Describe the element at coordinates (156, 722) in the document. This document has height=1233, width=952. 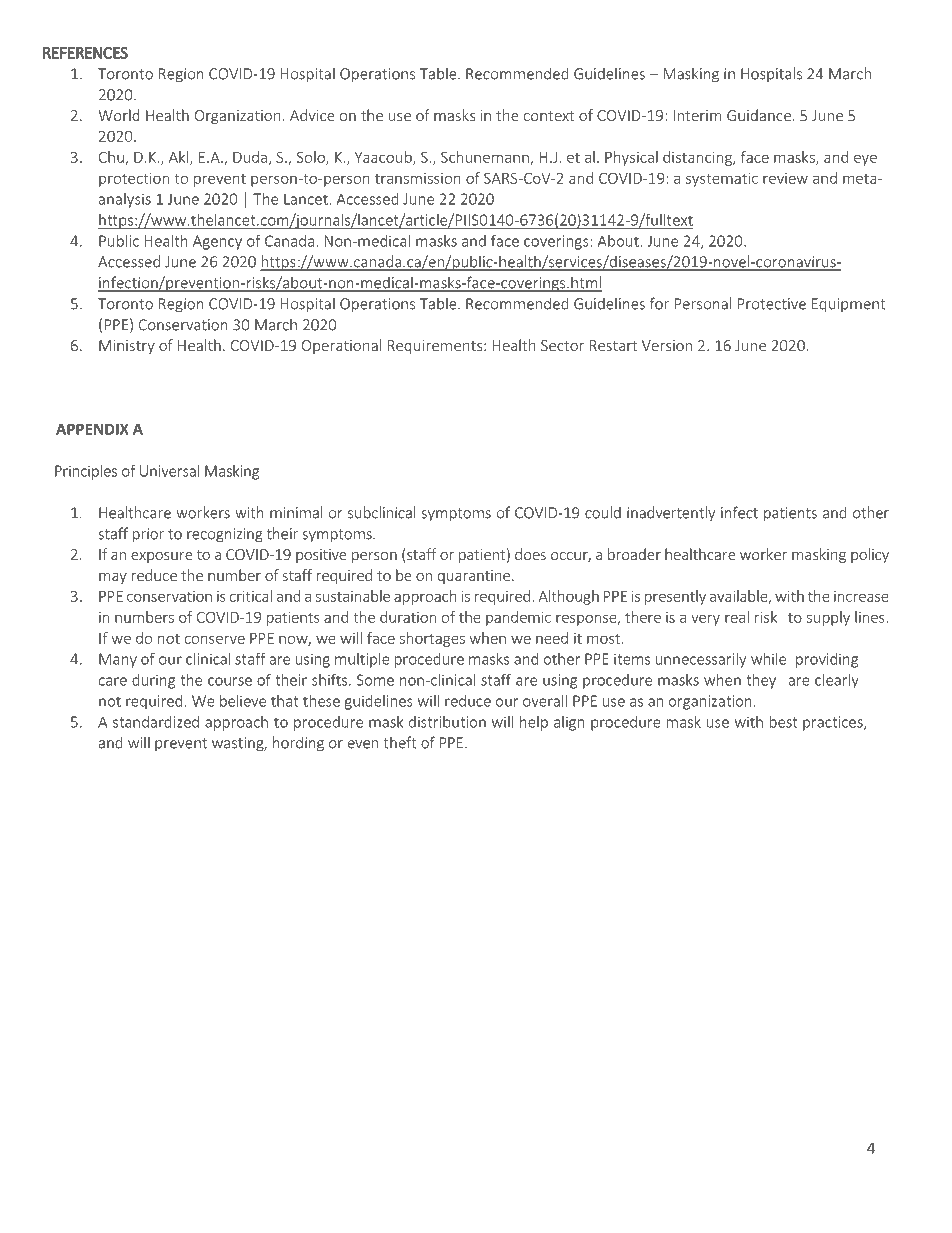
I see `standardized` at that location.
